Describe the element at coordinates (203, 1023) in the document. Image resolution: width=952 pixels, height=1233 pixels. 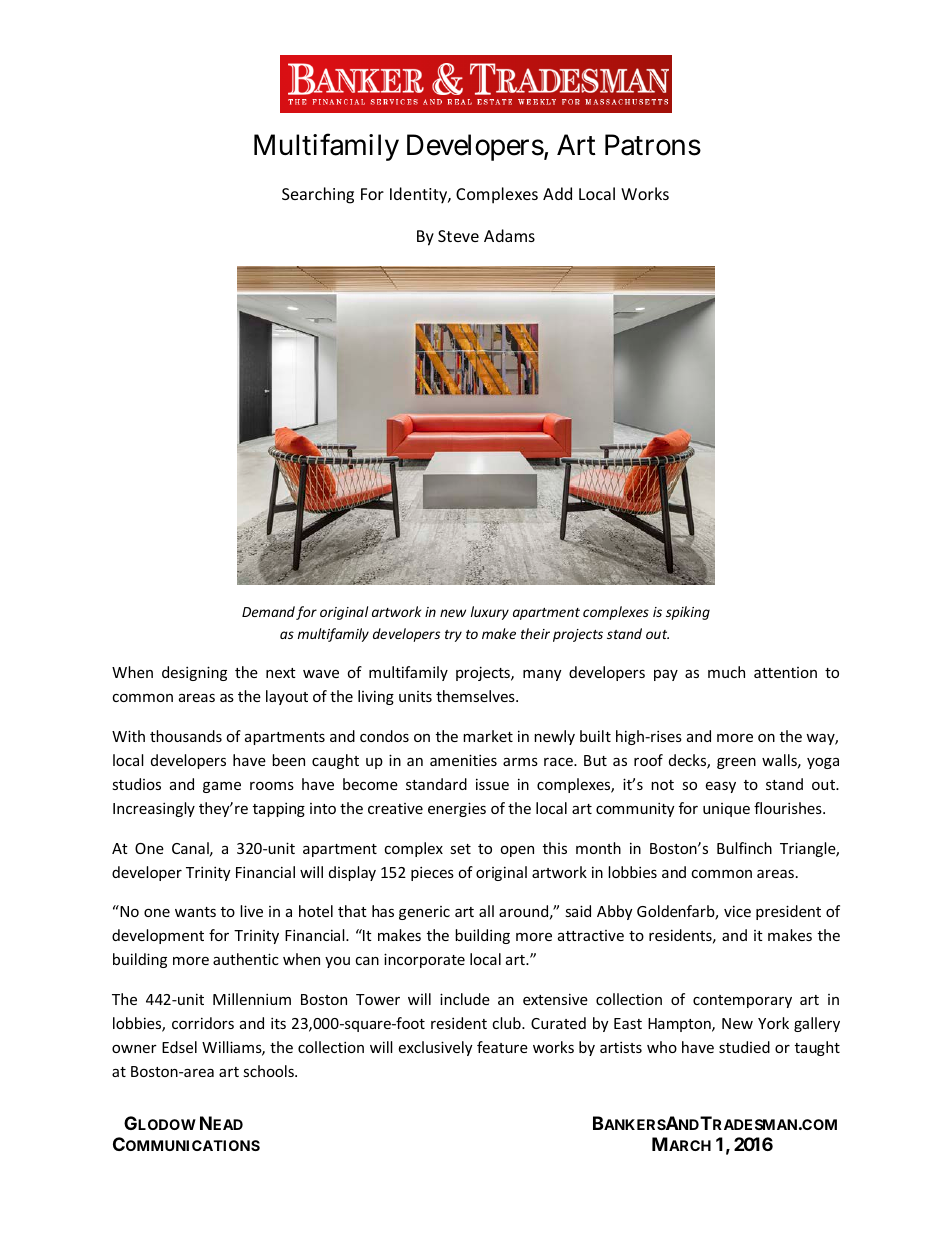
I see `corridors` at that location.
